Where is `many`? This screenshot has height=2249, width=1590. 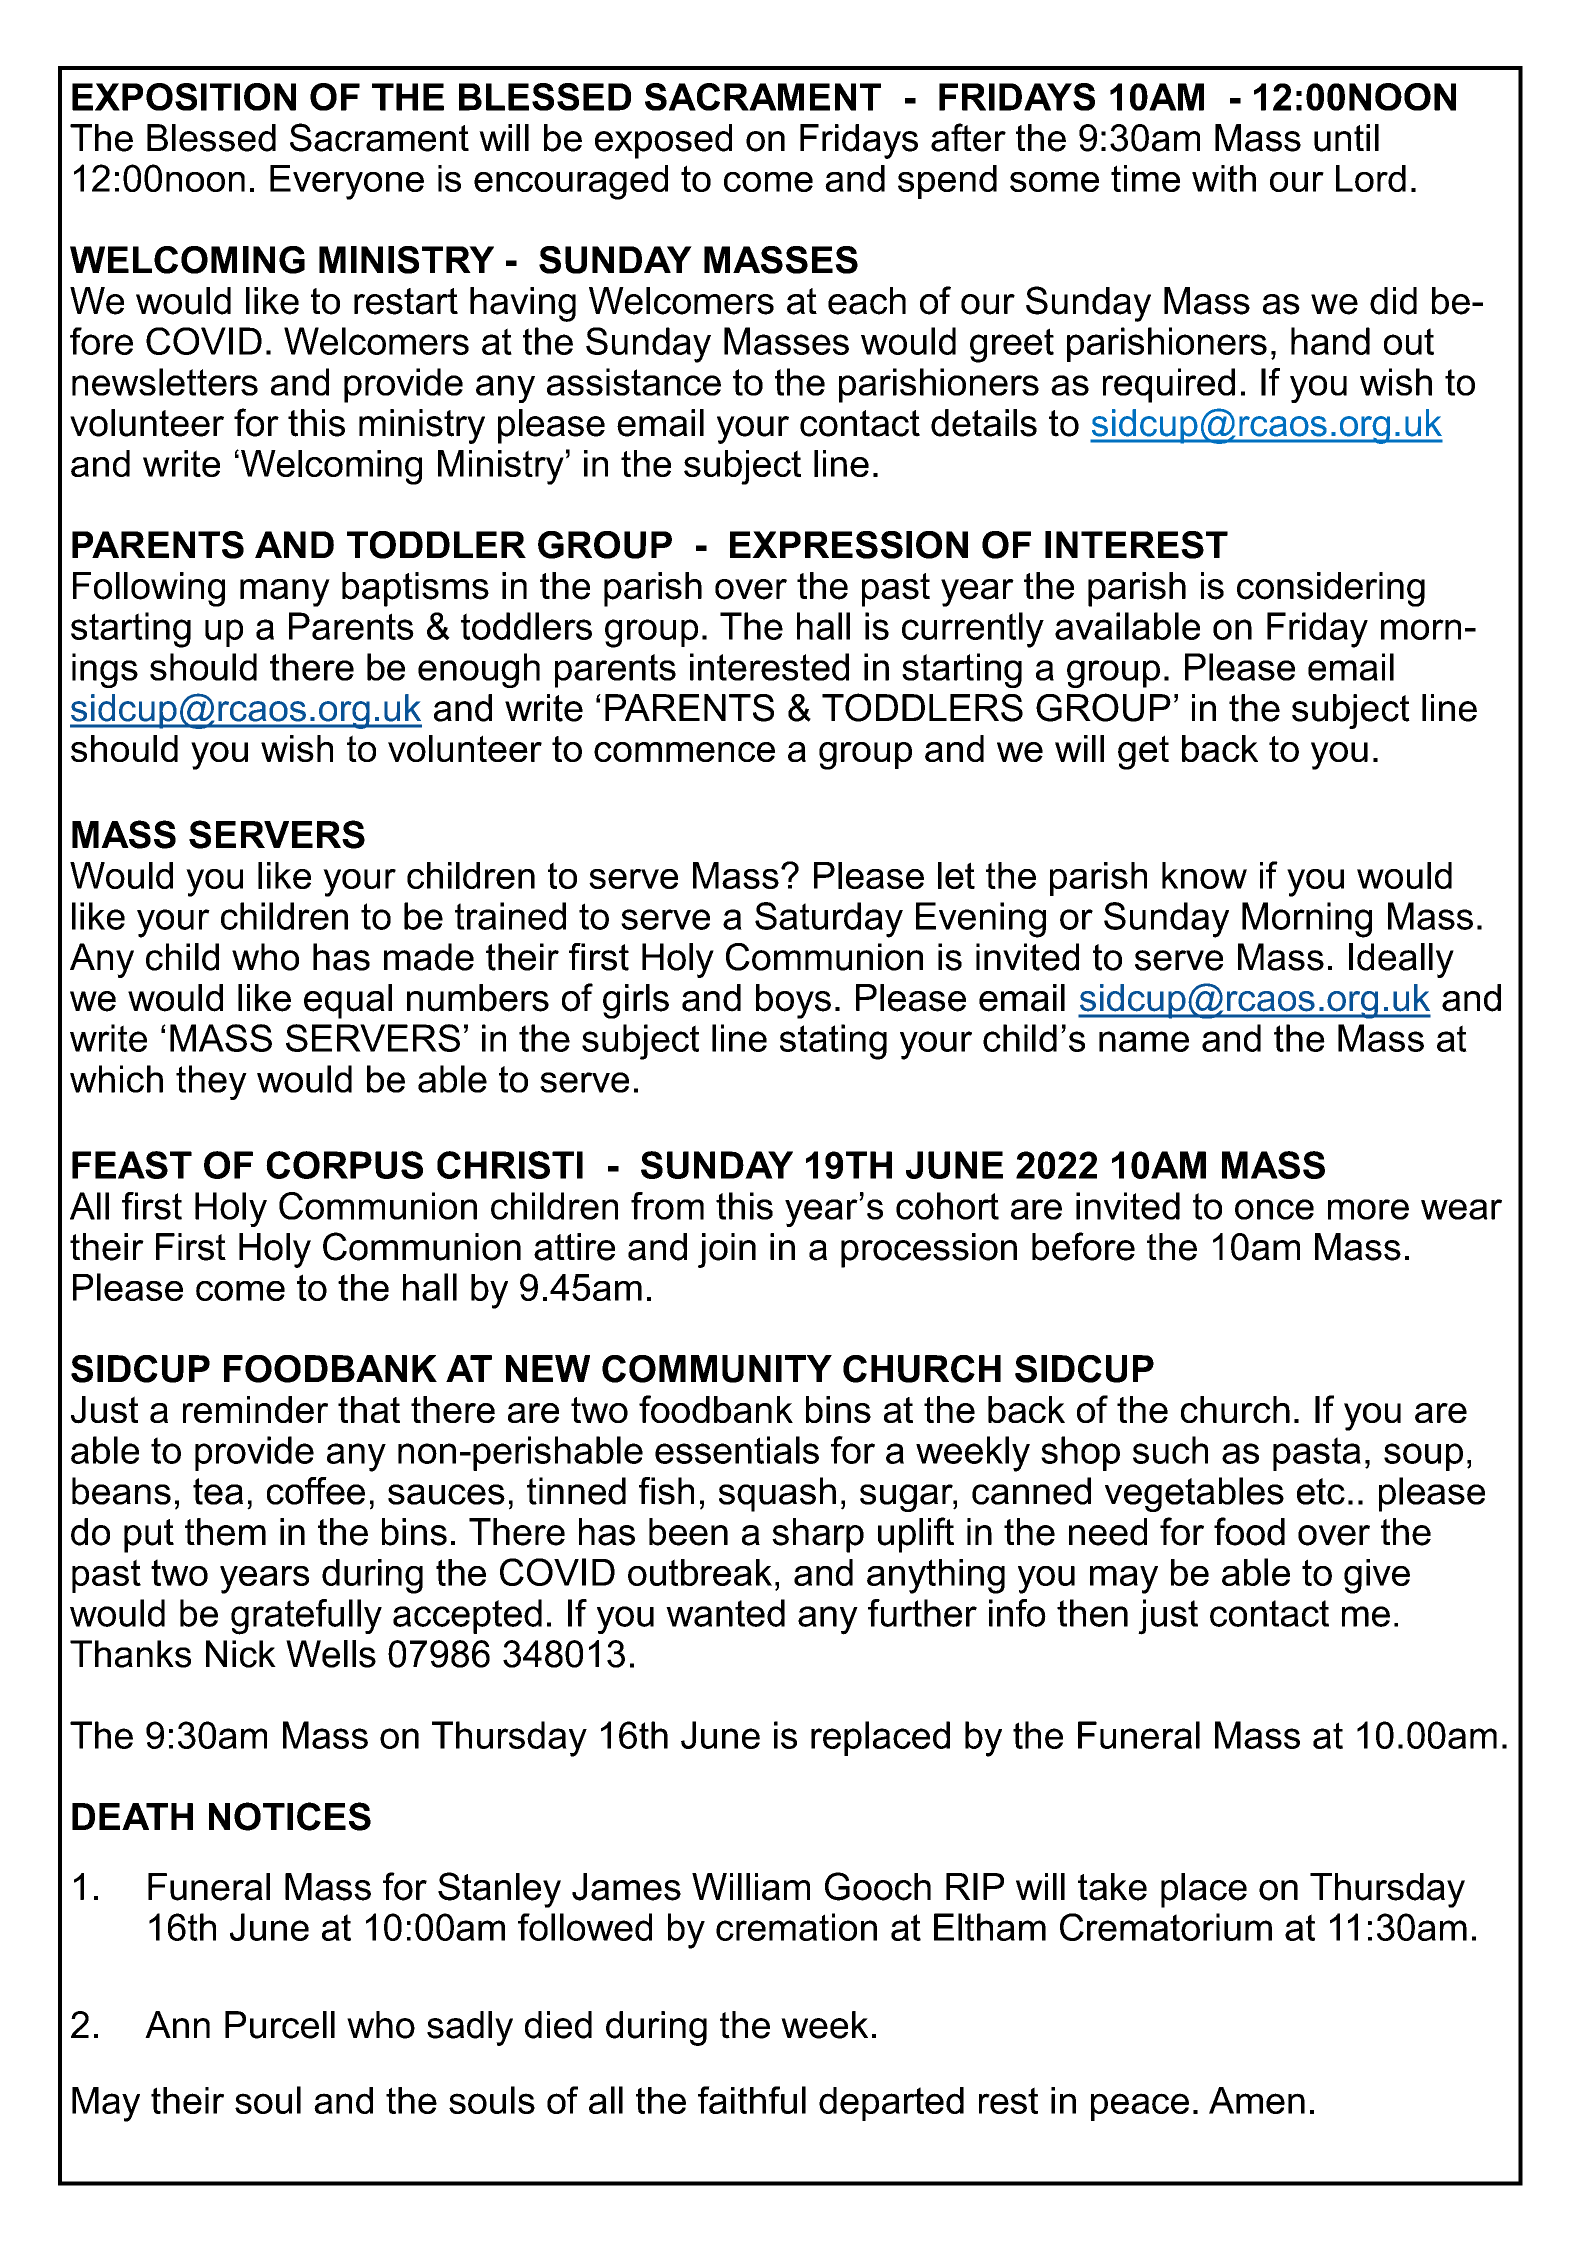 many is located at coordinates (285, 593).
